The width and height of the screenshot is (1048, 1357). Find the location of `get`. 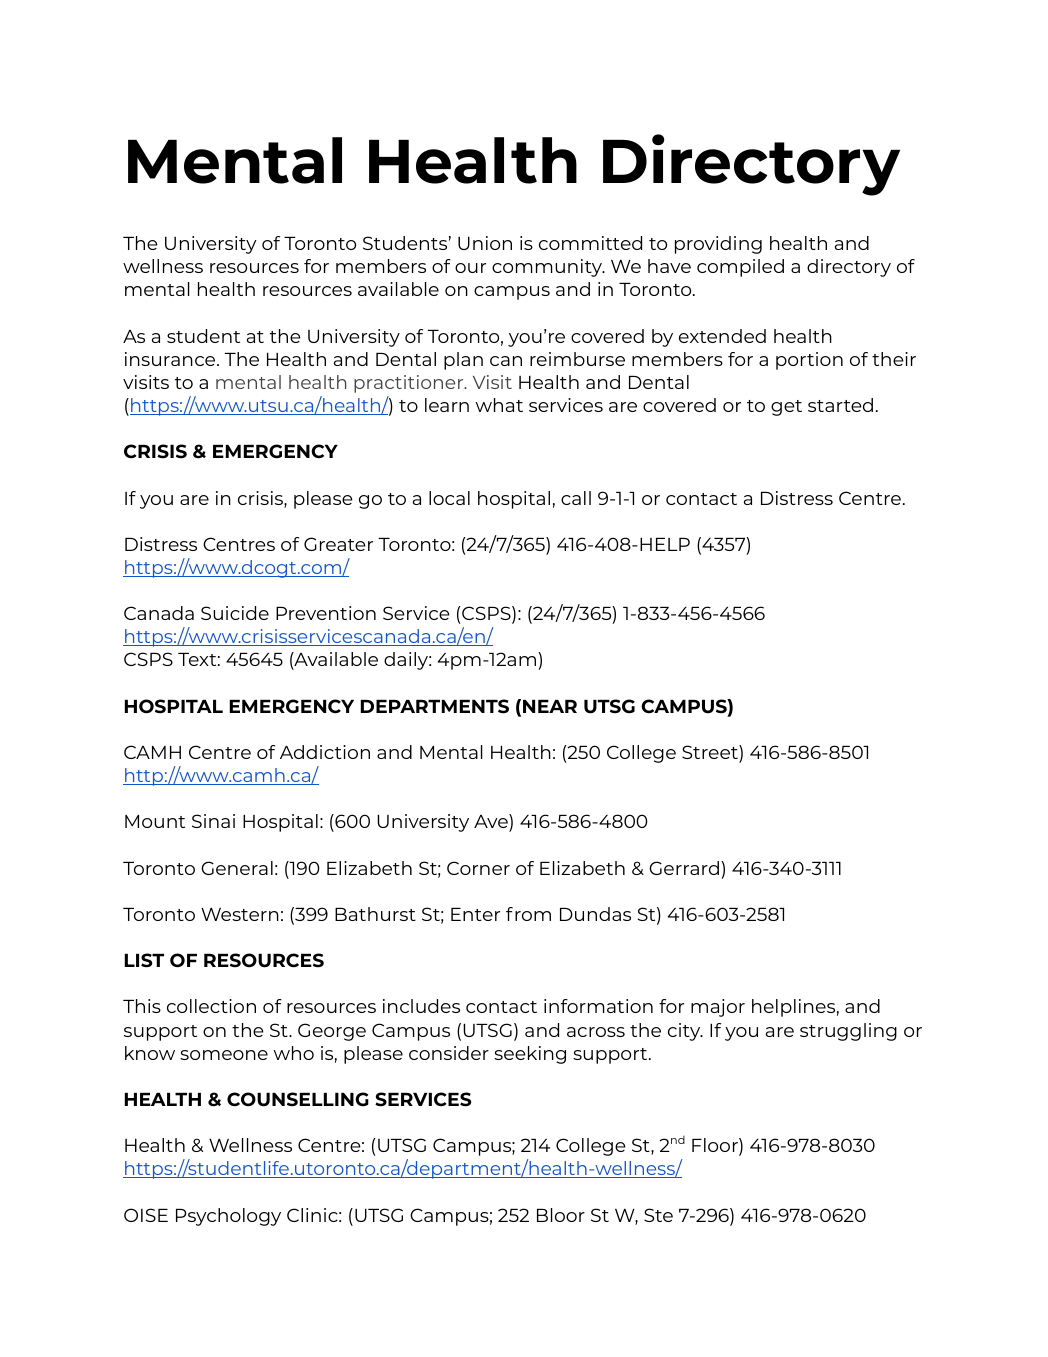

get is located at coordinates (786, 408).
